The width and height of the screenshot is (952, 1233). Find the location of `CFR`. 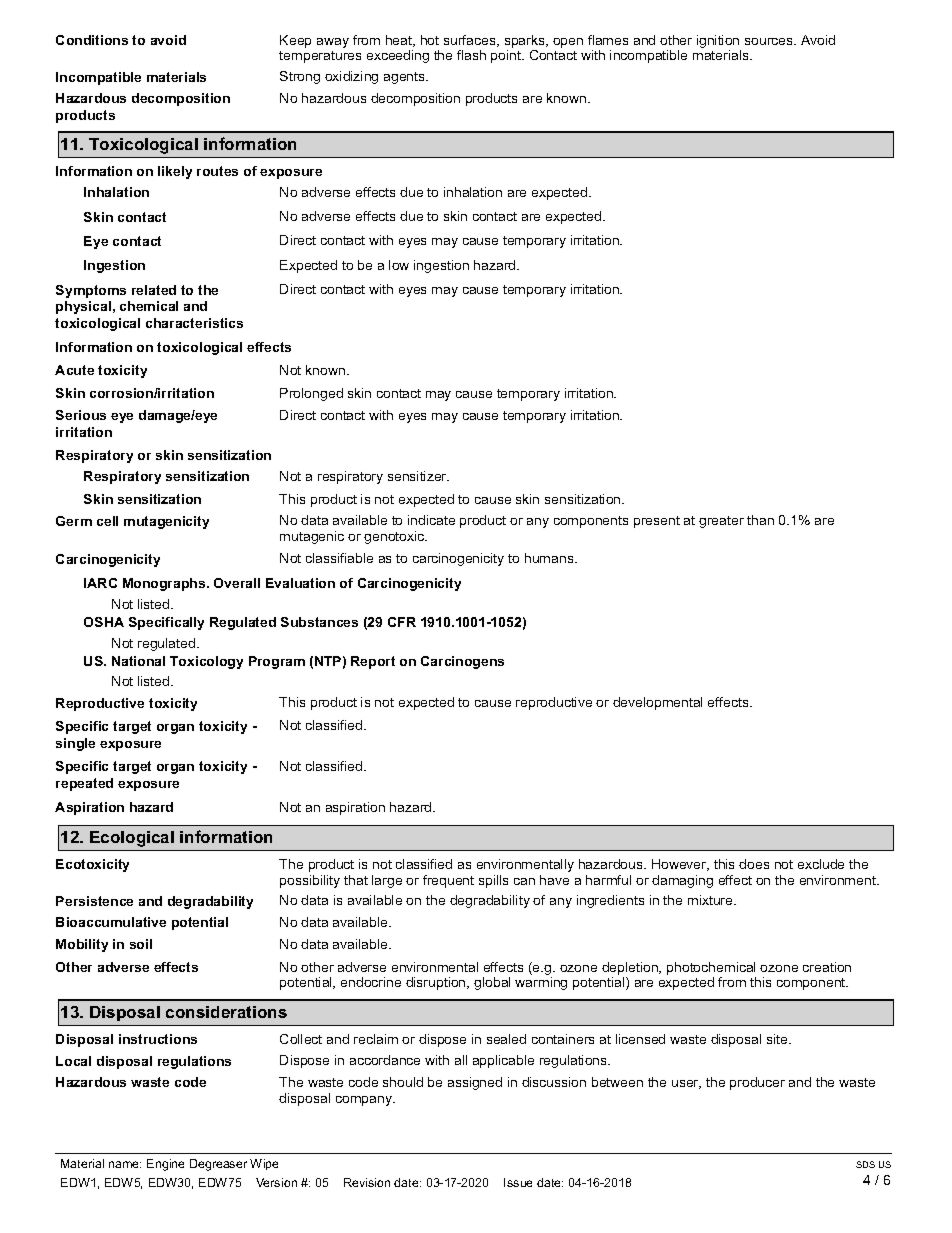

CFR is located at coordinates (402, 622).
